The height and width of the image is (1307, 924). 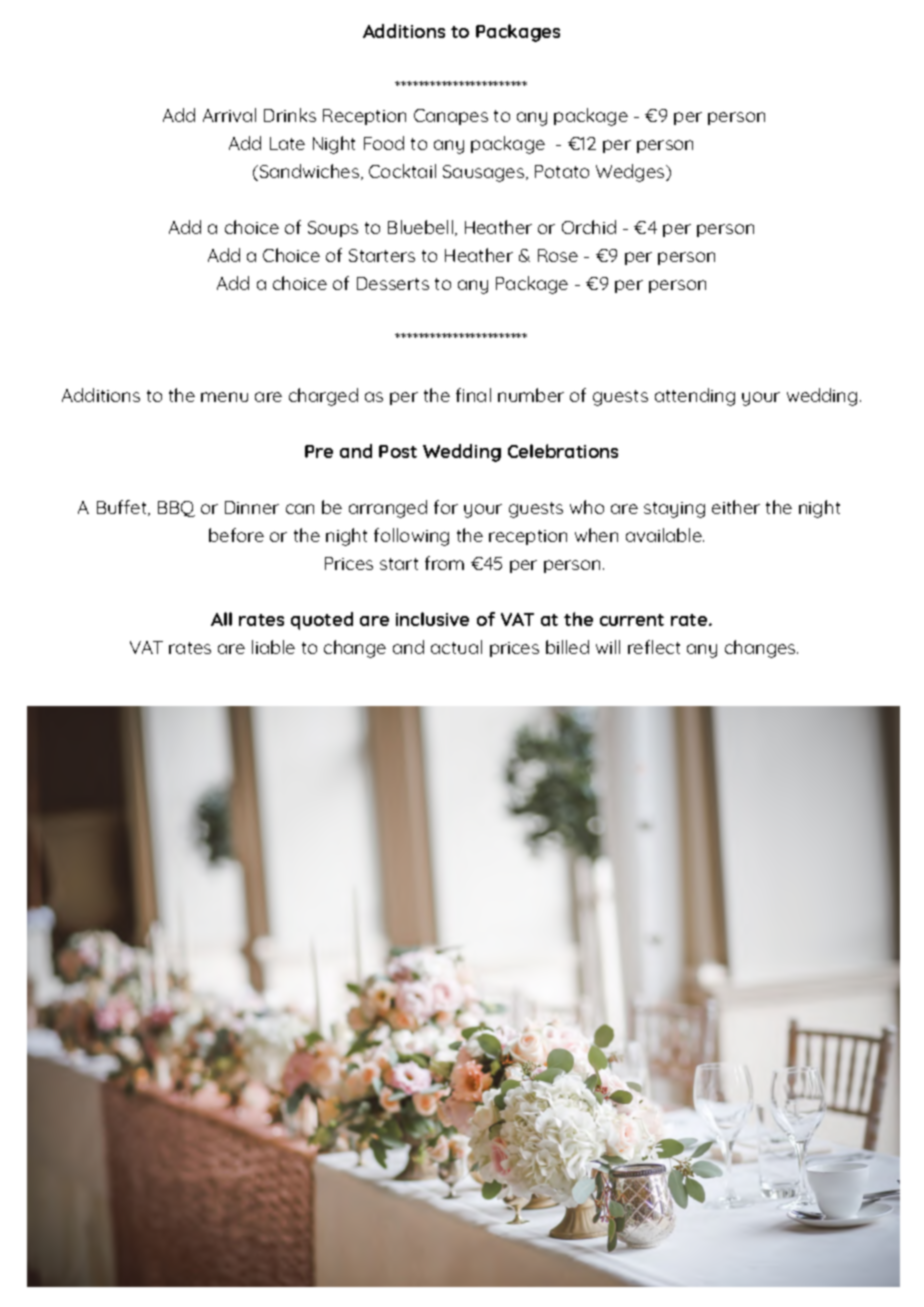 What do you see at coordinates (432, 619) in the image?
I see `inclusive` at bounding box center [432, 619].
